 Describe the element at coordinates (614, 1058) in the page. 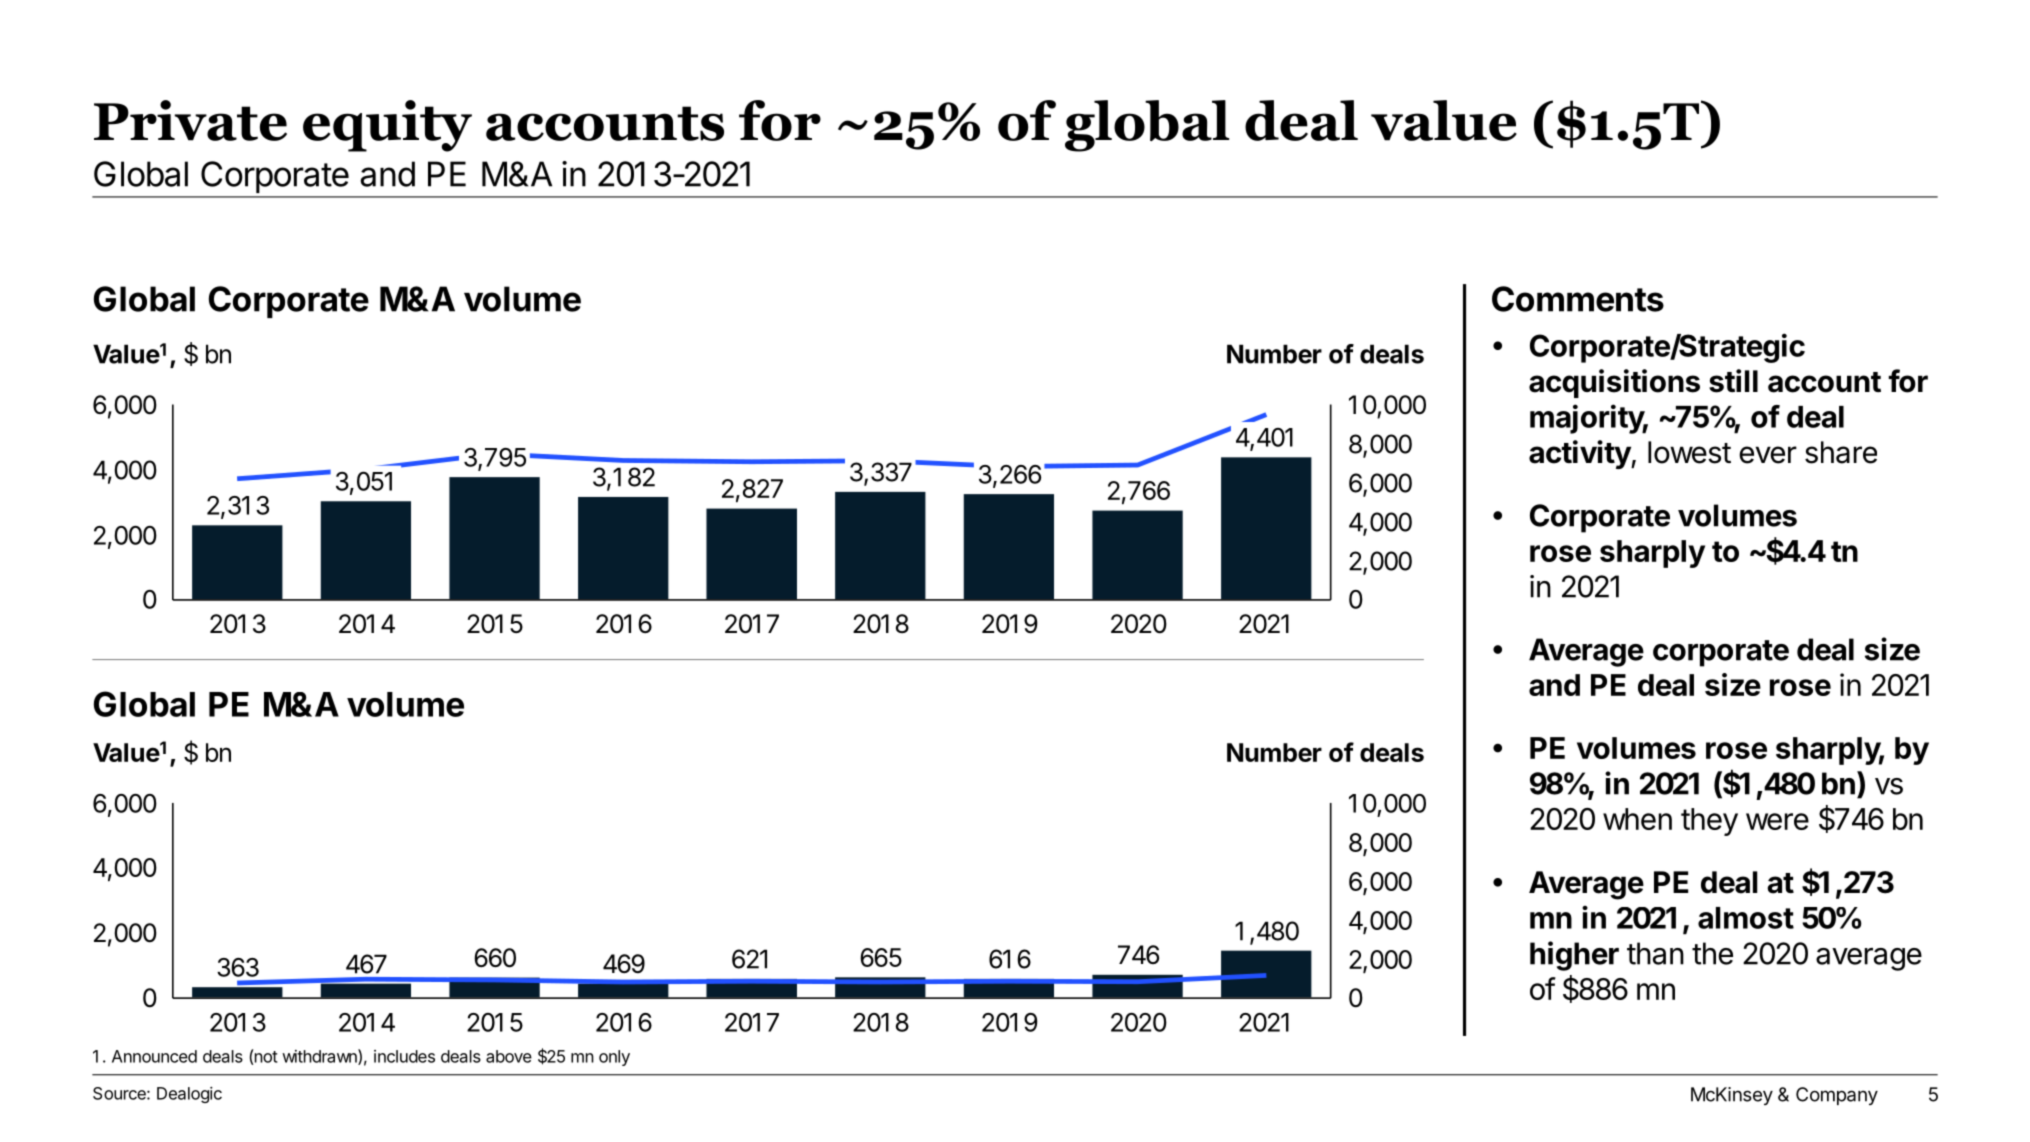

I see `only` at that location.
